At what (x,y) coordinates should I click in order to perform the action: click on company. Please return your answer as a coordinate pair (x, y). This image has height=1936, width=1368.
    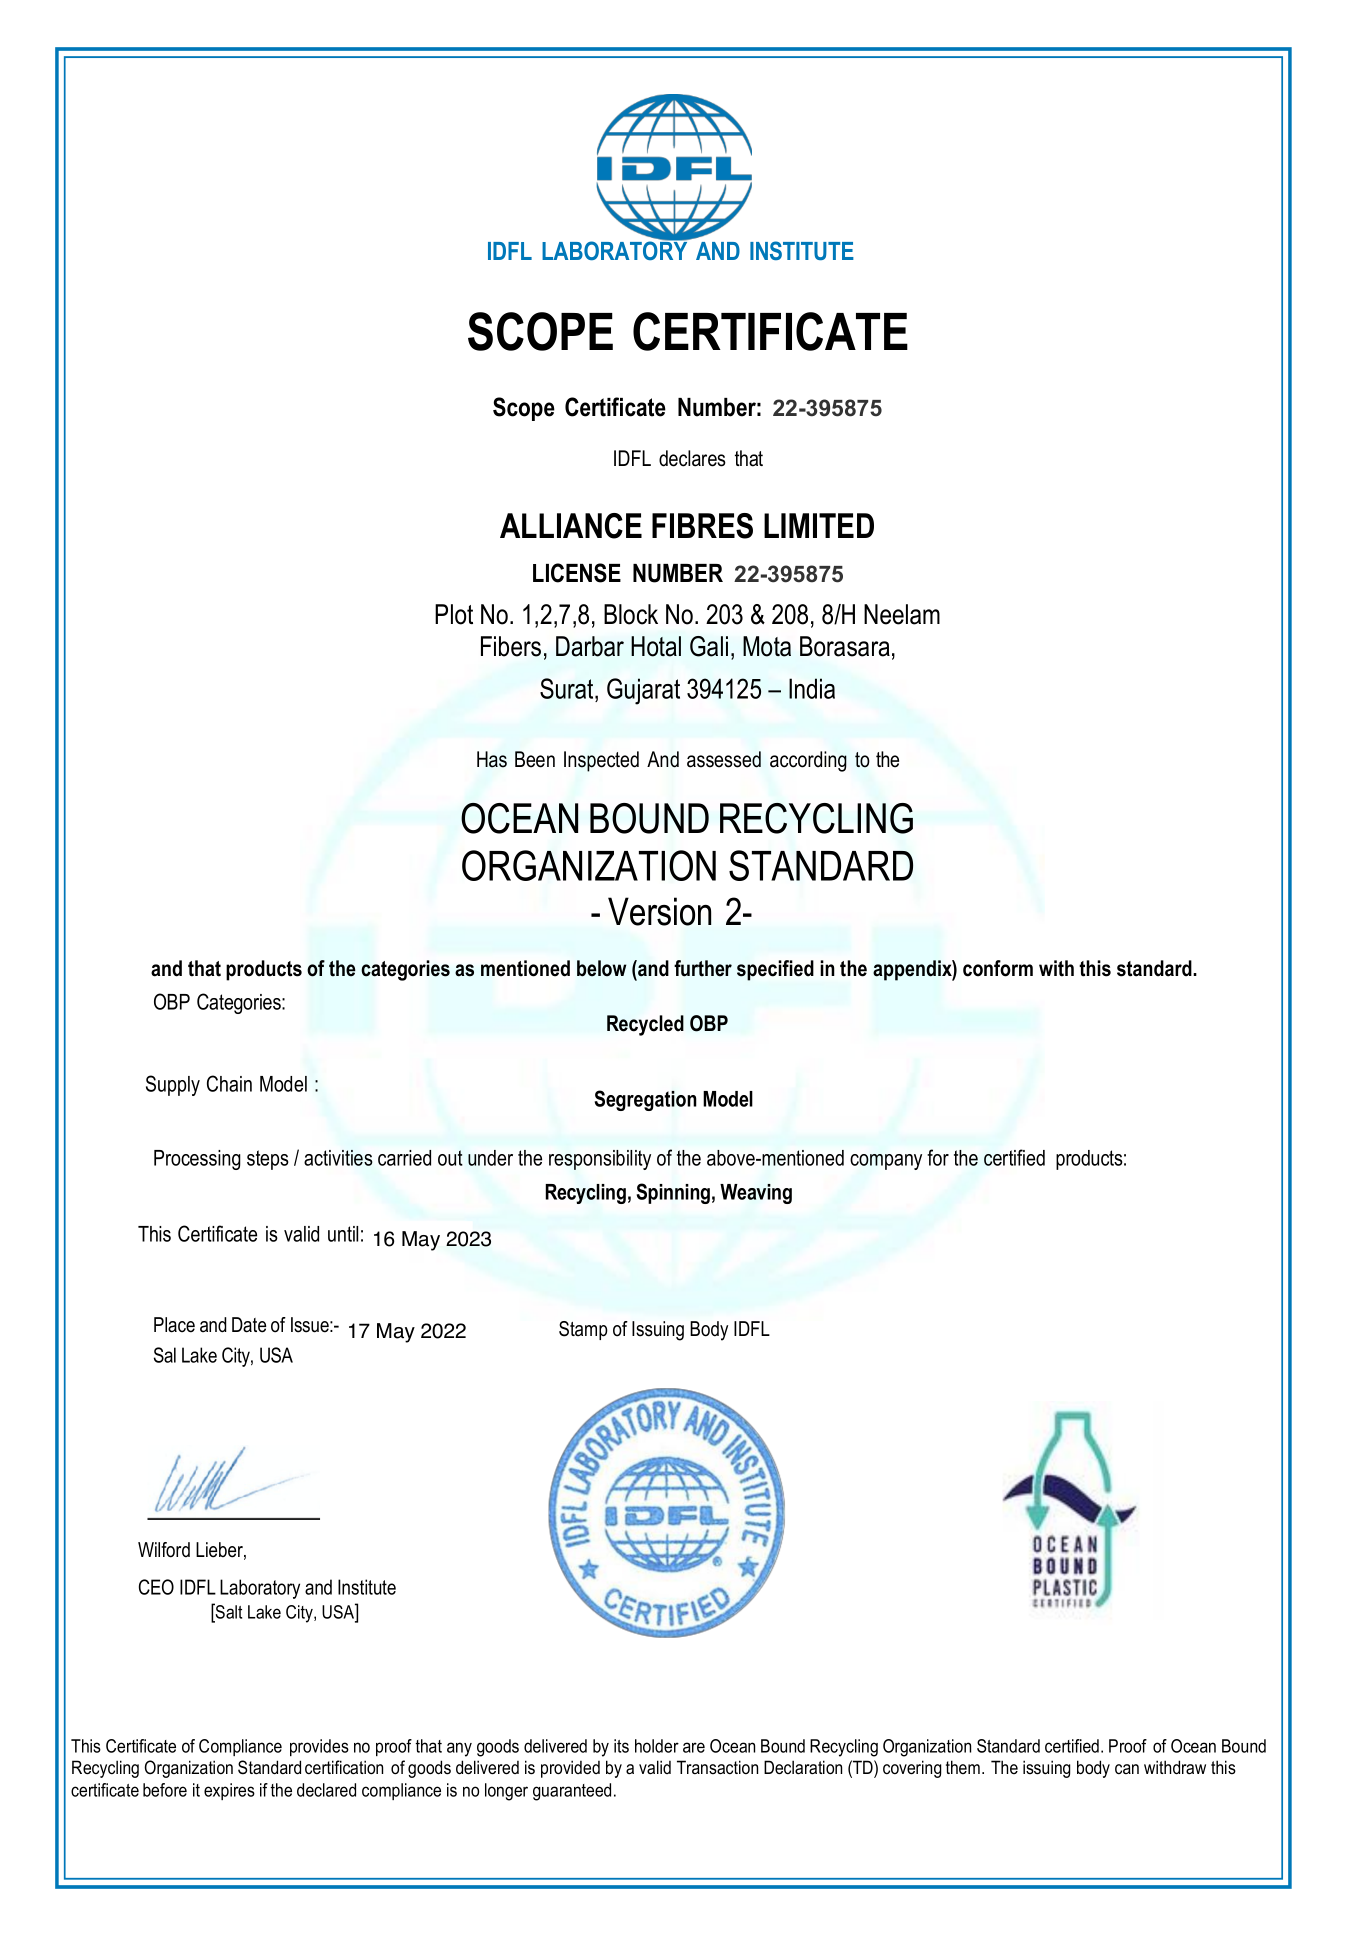
    Looking at the image, I should click on (886, 1162).
